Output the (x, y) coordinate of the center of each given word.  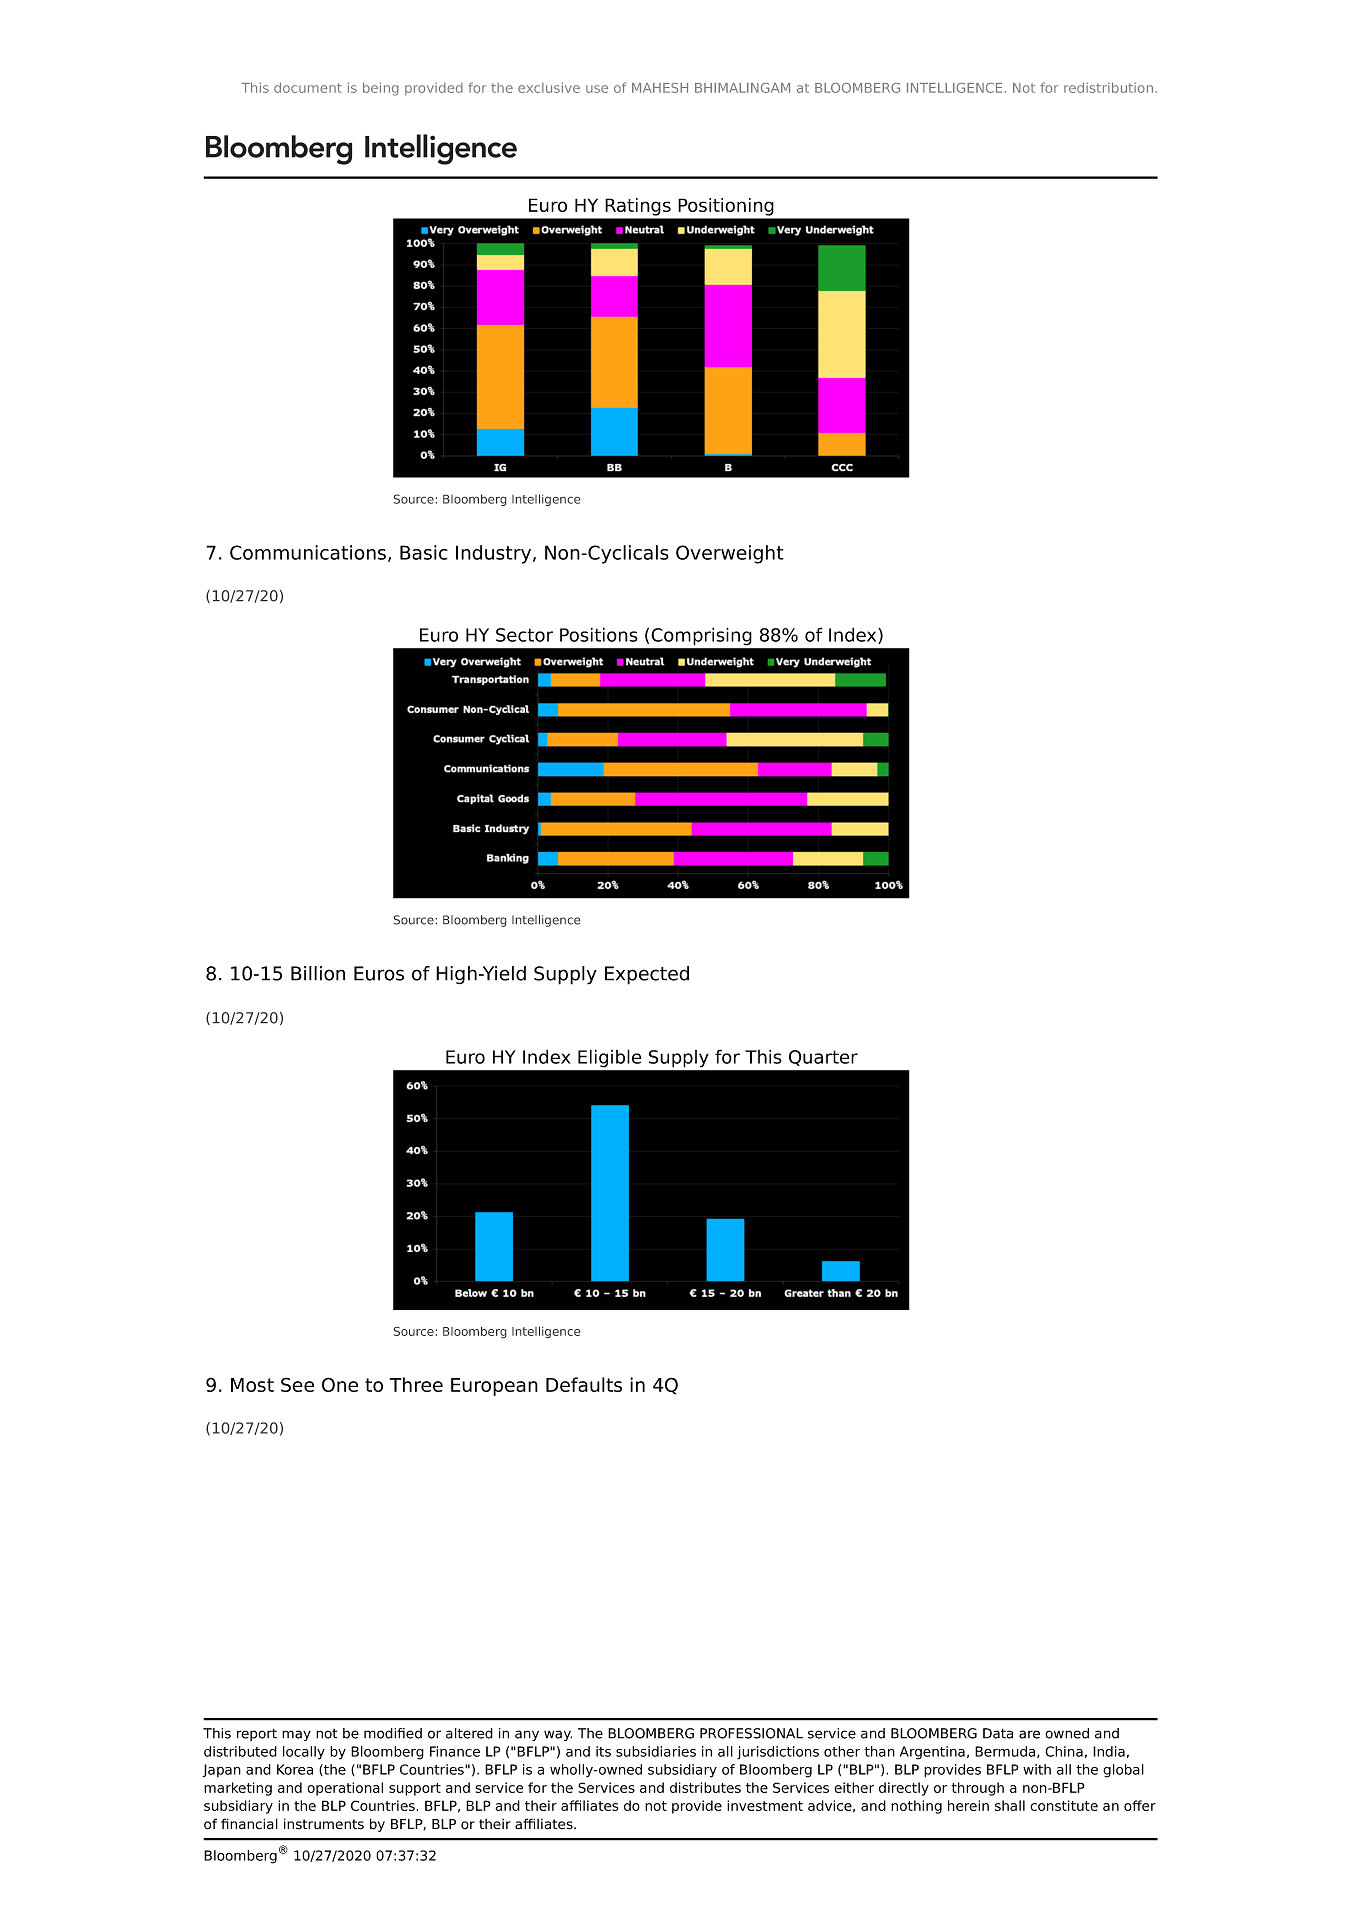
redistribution (1108, 87)
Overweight (730, 554)
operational (345, 1789)
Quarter (823, 1058)
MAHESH (660, 88)
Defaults (584, 1384)
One (340, 1384)
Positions (599, 634)
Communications (308, 552)
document (308, 87)
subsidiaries (656, 1751)
